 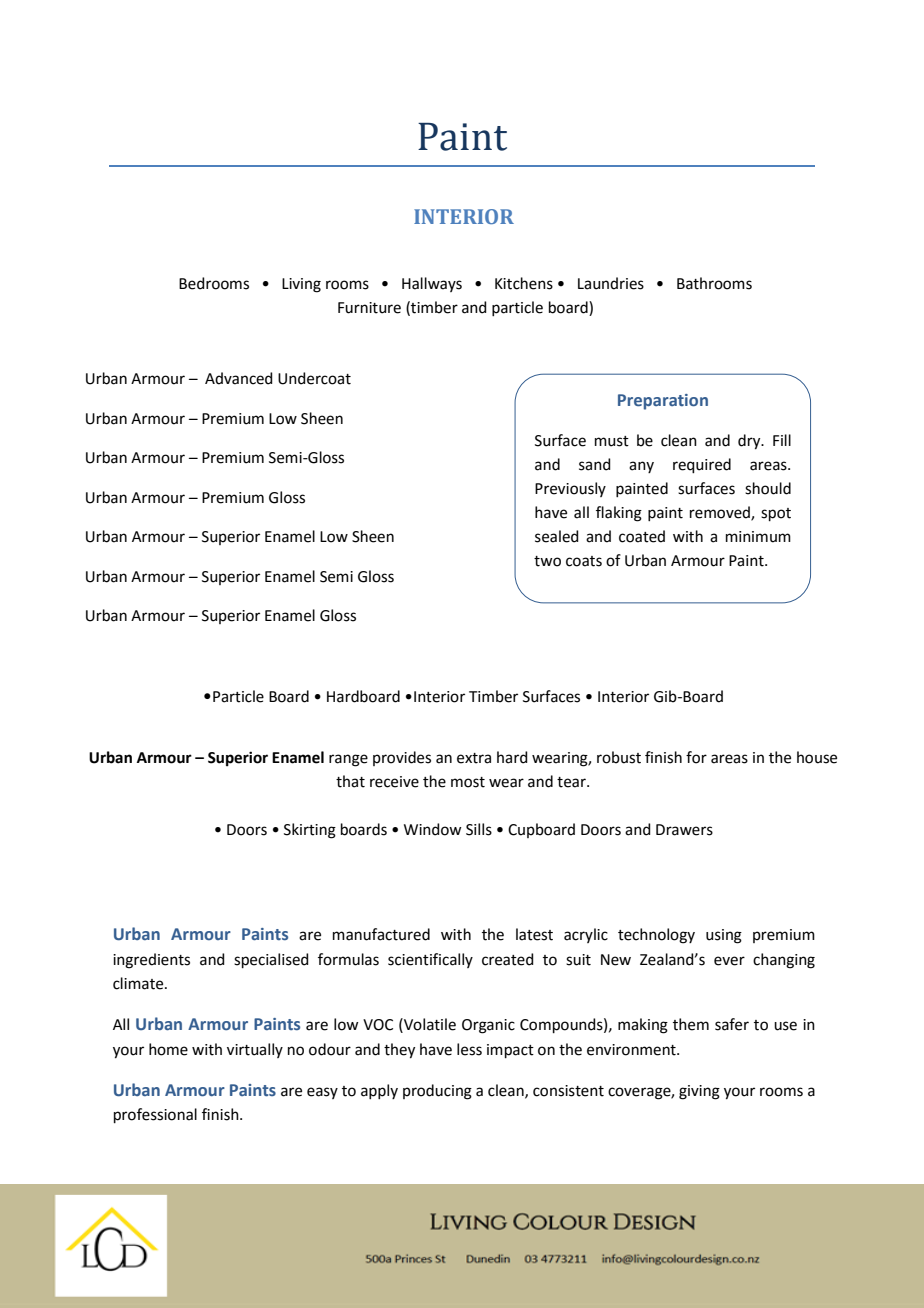 I want to click on Living, so click(x=301, y=285).
